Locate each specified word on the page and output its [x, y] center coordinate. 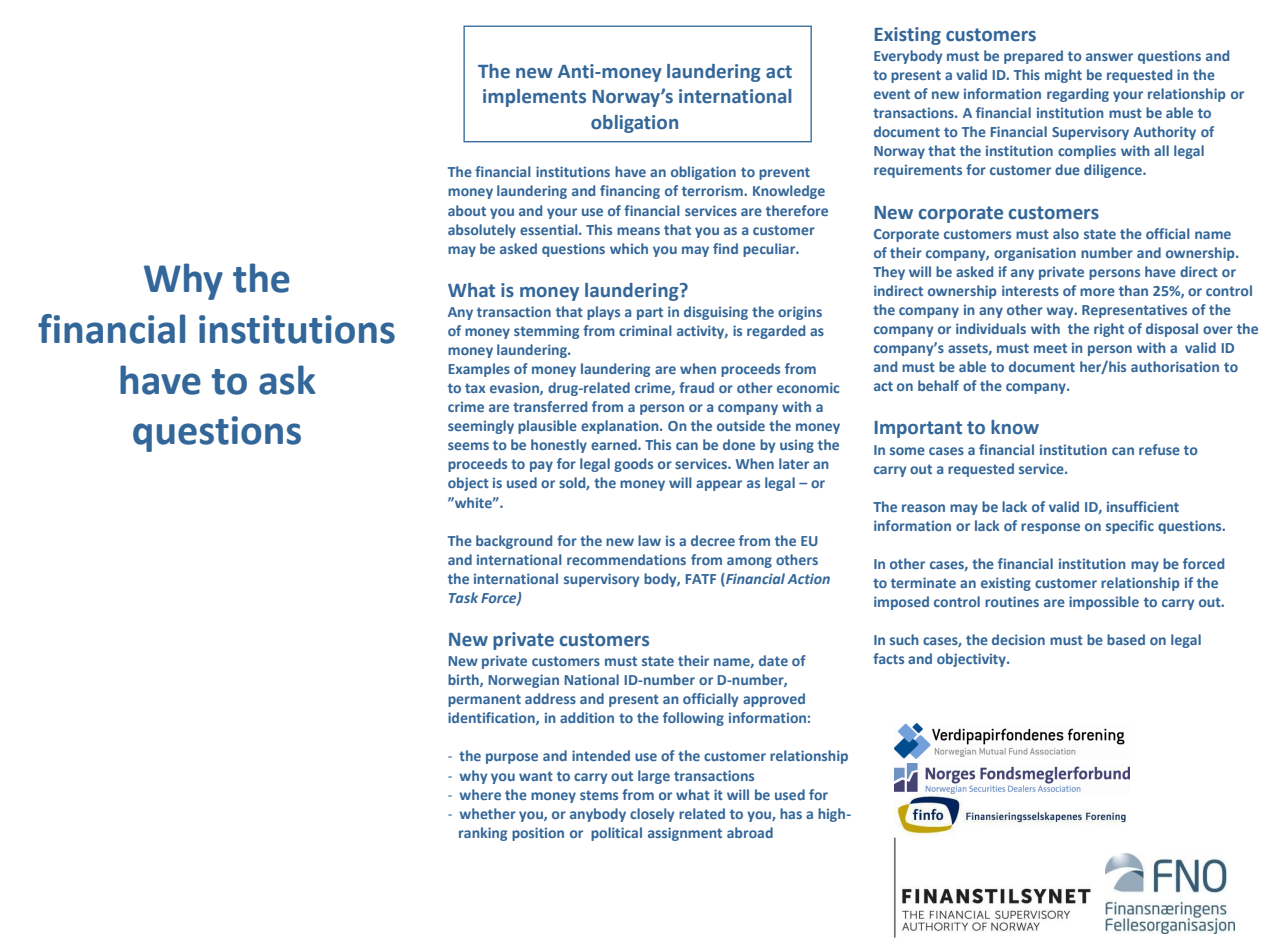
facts [888, 658]
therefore [797, 210]
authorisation [1175, 366]
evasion [515, 388]
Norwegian [524, 681]
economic [808, 387]
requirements [918, 171]
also [1066, 233]
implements [534, 98]
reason [923, 508]
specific [1130, 527]
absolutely [482, 231]
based [1126, 639]
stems [599, 795]
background [514, 542]
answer [1109, 57]
